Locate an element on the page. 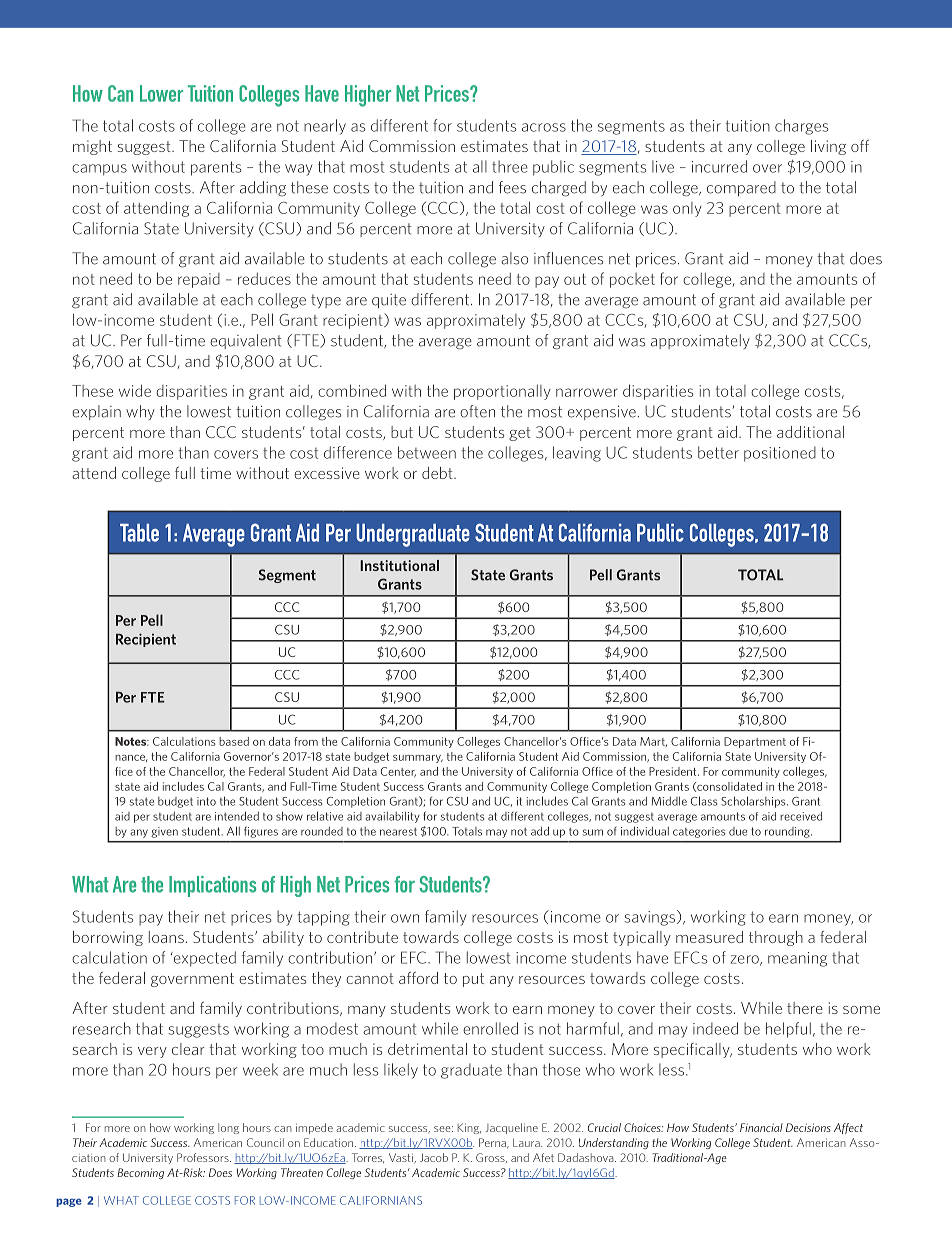  charges is located at coordinates (801, 127).
